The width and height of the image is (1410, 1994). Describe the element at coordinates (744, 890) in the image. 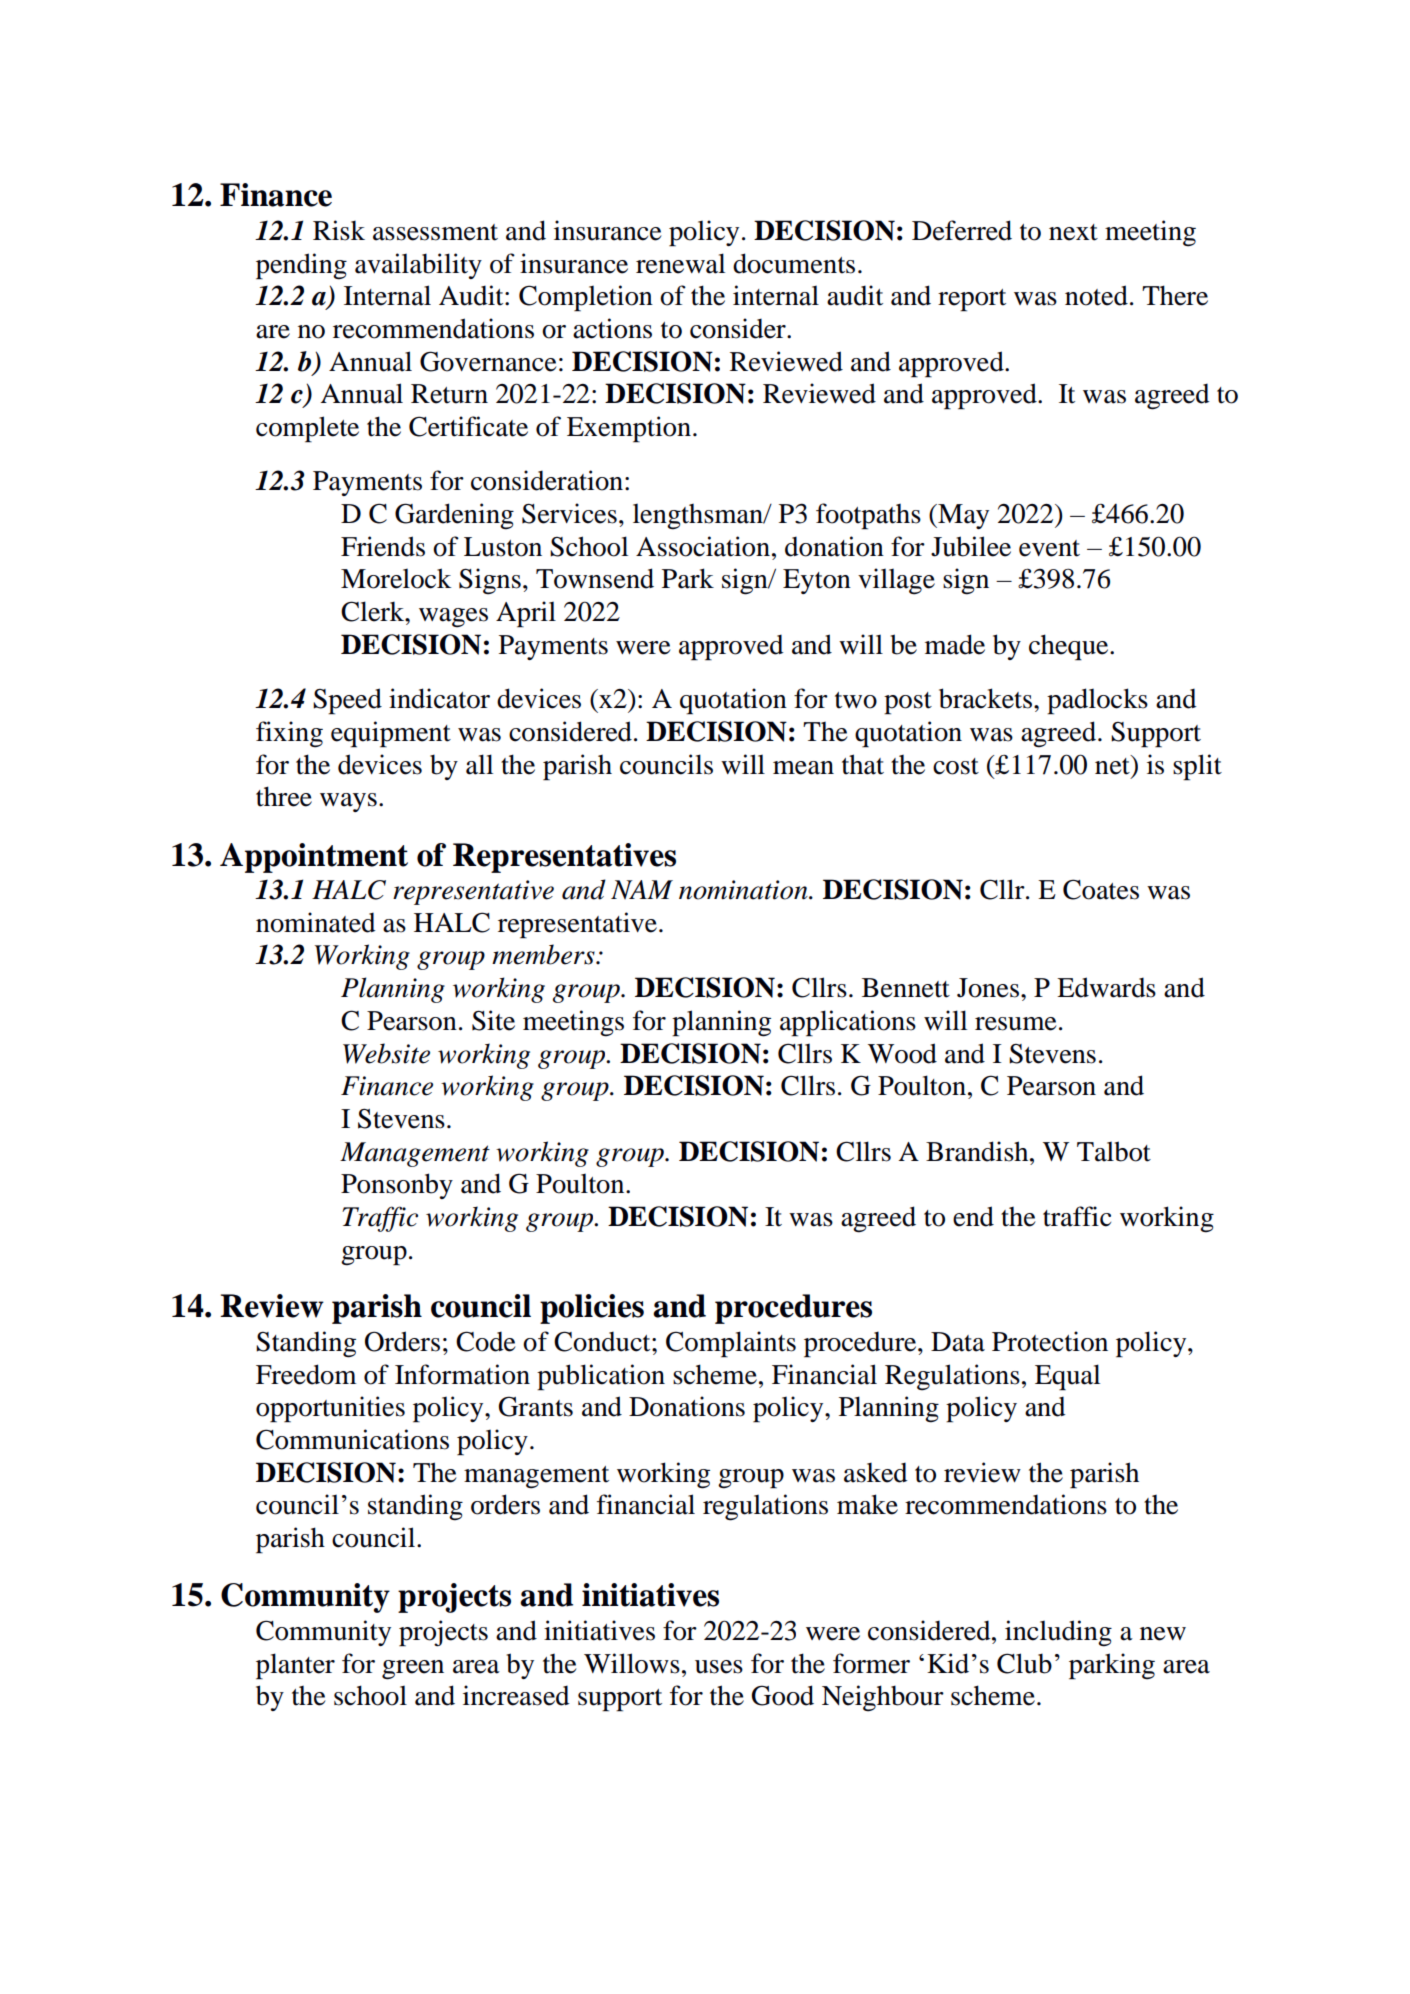

I see `nomination` at that location.
